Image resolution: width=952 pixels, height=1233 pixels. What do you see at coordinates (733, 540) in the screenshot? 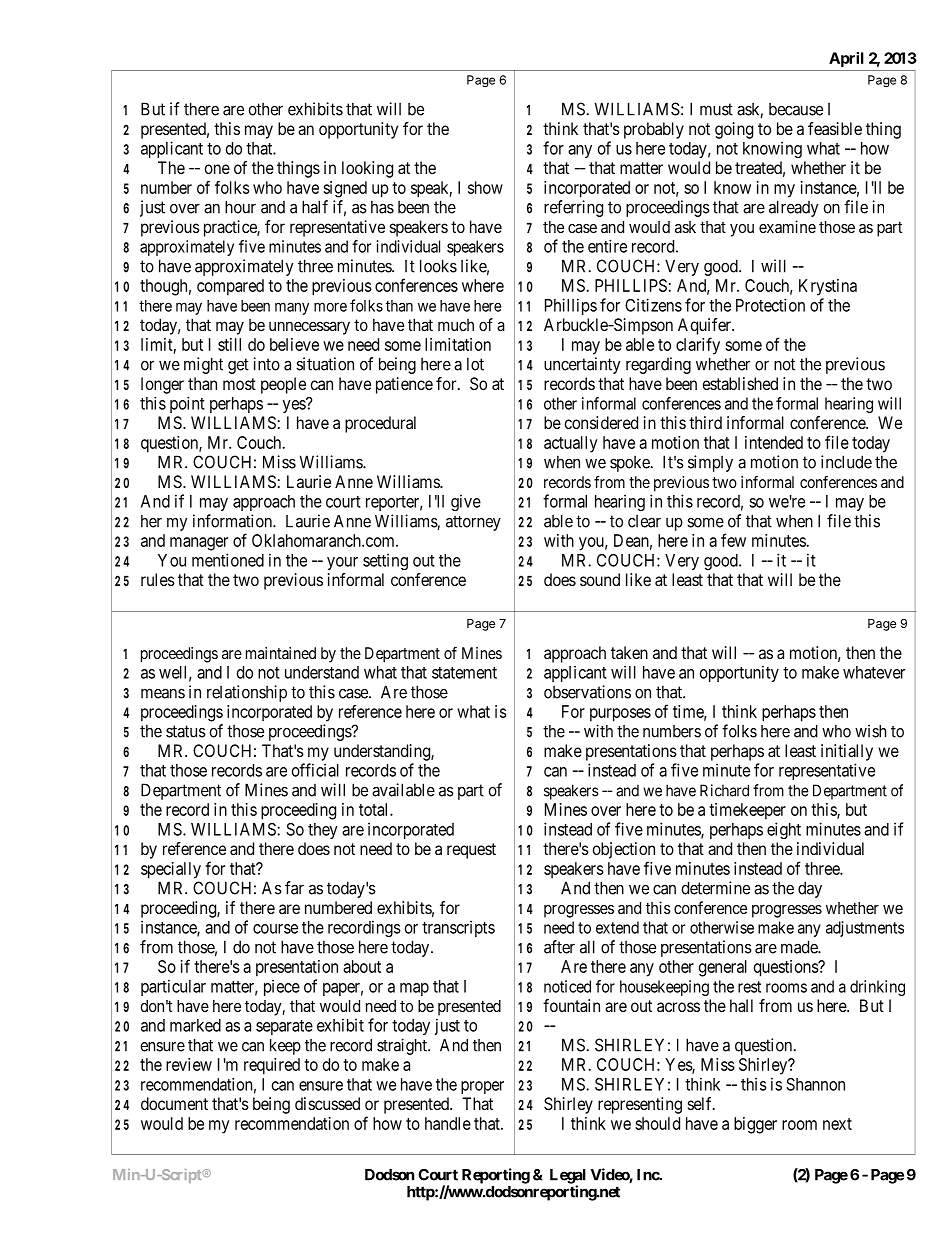
I see `few` at bounding box center [733, 540].
